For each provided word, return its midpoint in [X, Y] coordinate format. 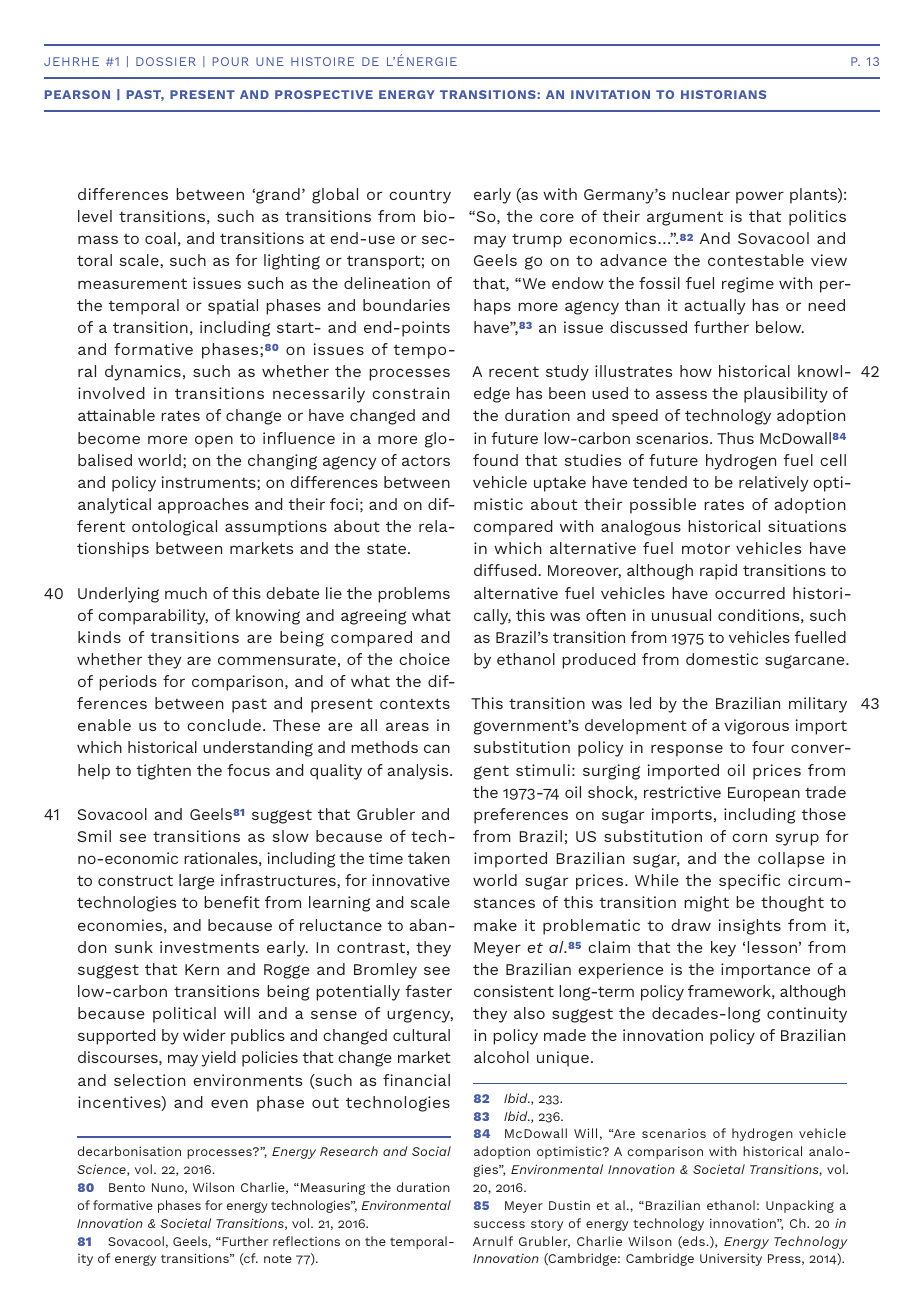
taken [429, 858]
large [196, 882]
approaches [203, 506]
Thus [735, 438]
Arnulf [493, 1241]
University [731, 1259]
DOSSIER [166, 61]
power [760, 197]
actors [426, 460]
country [420, 196]
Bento [127, 1187]
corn [749, 837]
